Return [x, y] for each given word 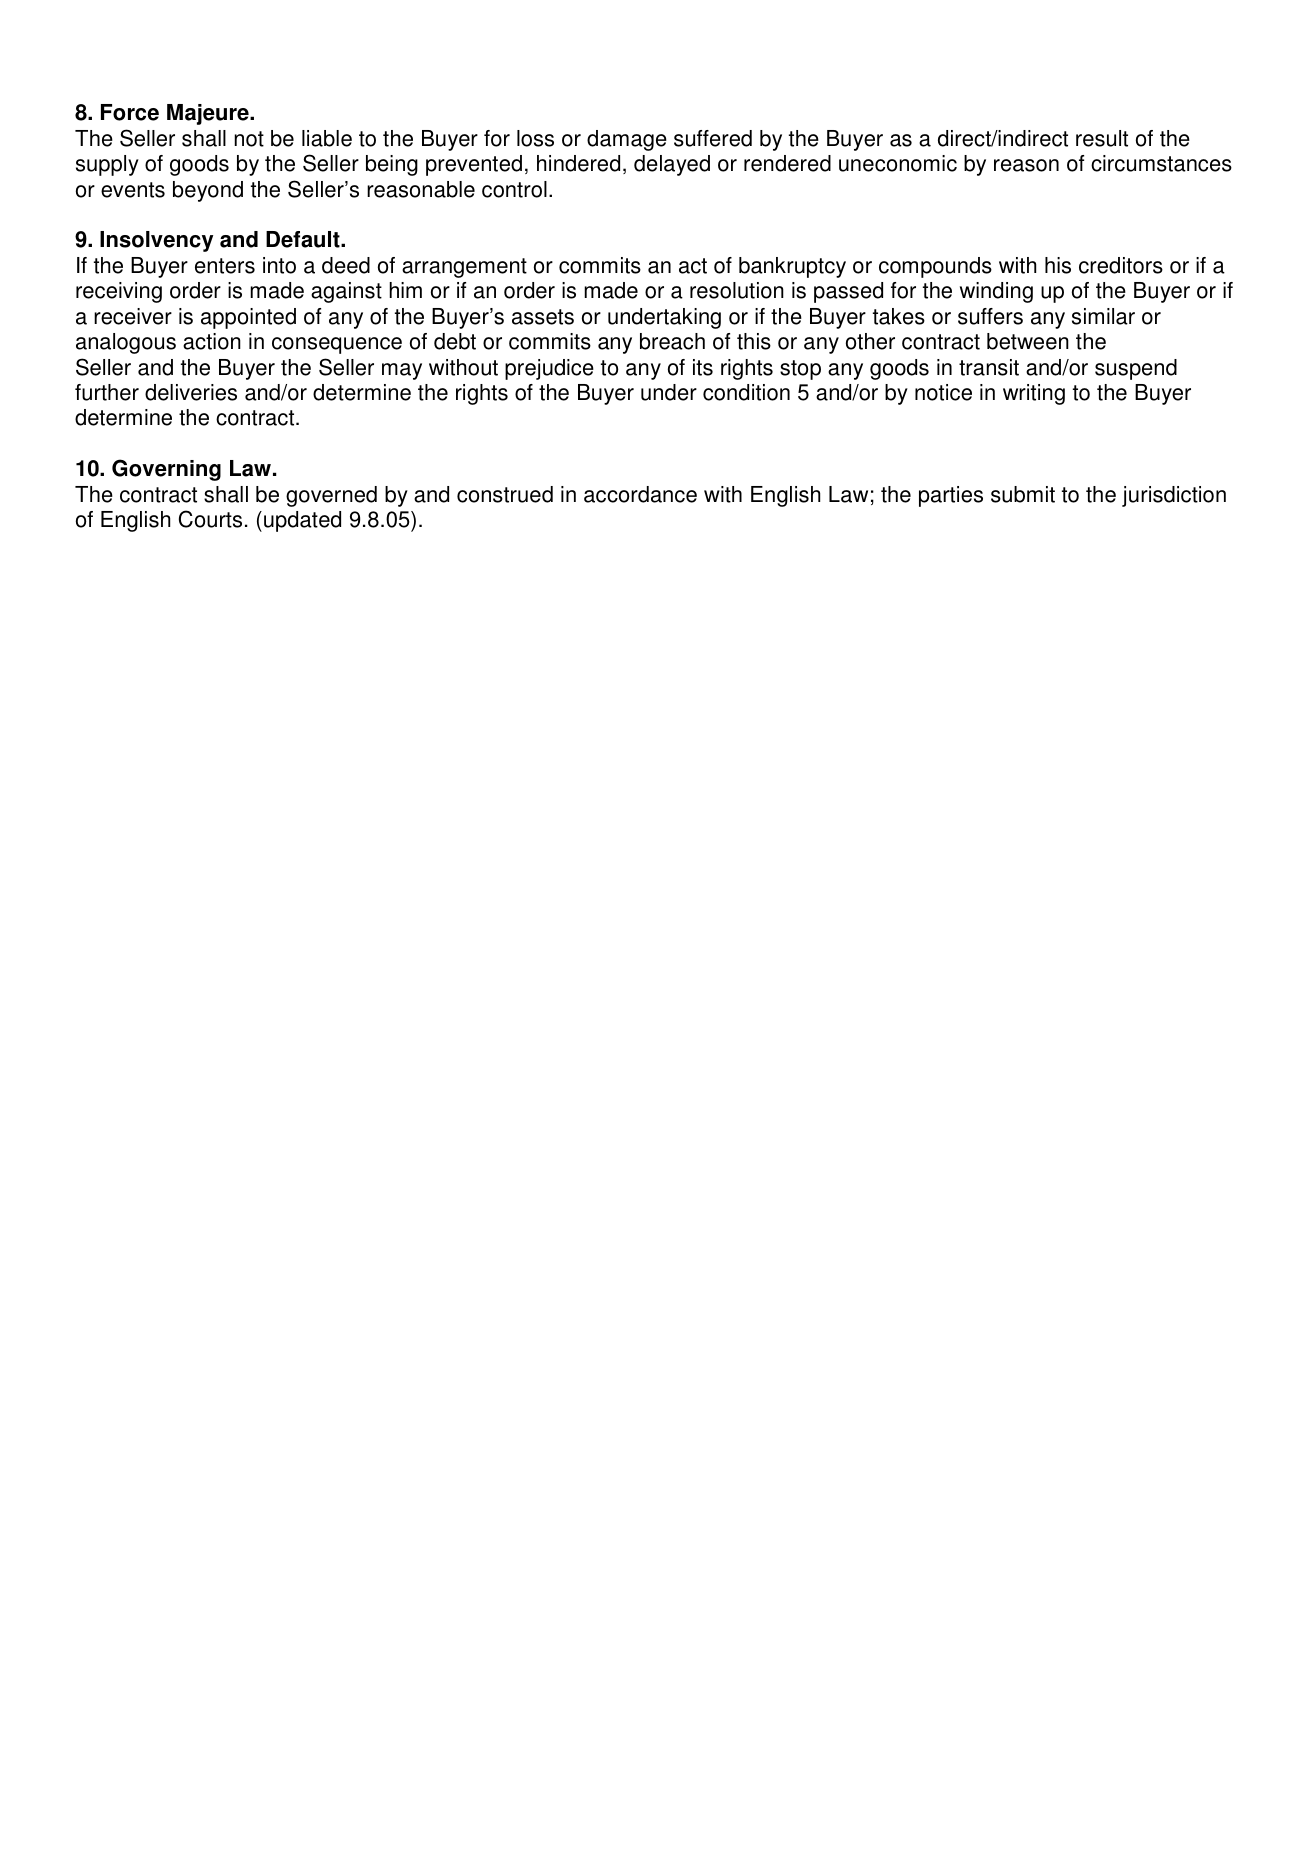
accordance [640, 494]
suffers [990, 316]
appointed [248, 318]
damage [627, 140]
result [1102, 138]
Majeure [209, 114]
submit [1023, 494]
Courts [210, 519]
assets [543, 317]
